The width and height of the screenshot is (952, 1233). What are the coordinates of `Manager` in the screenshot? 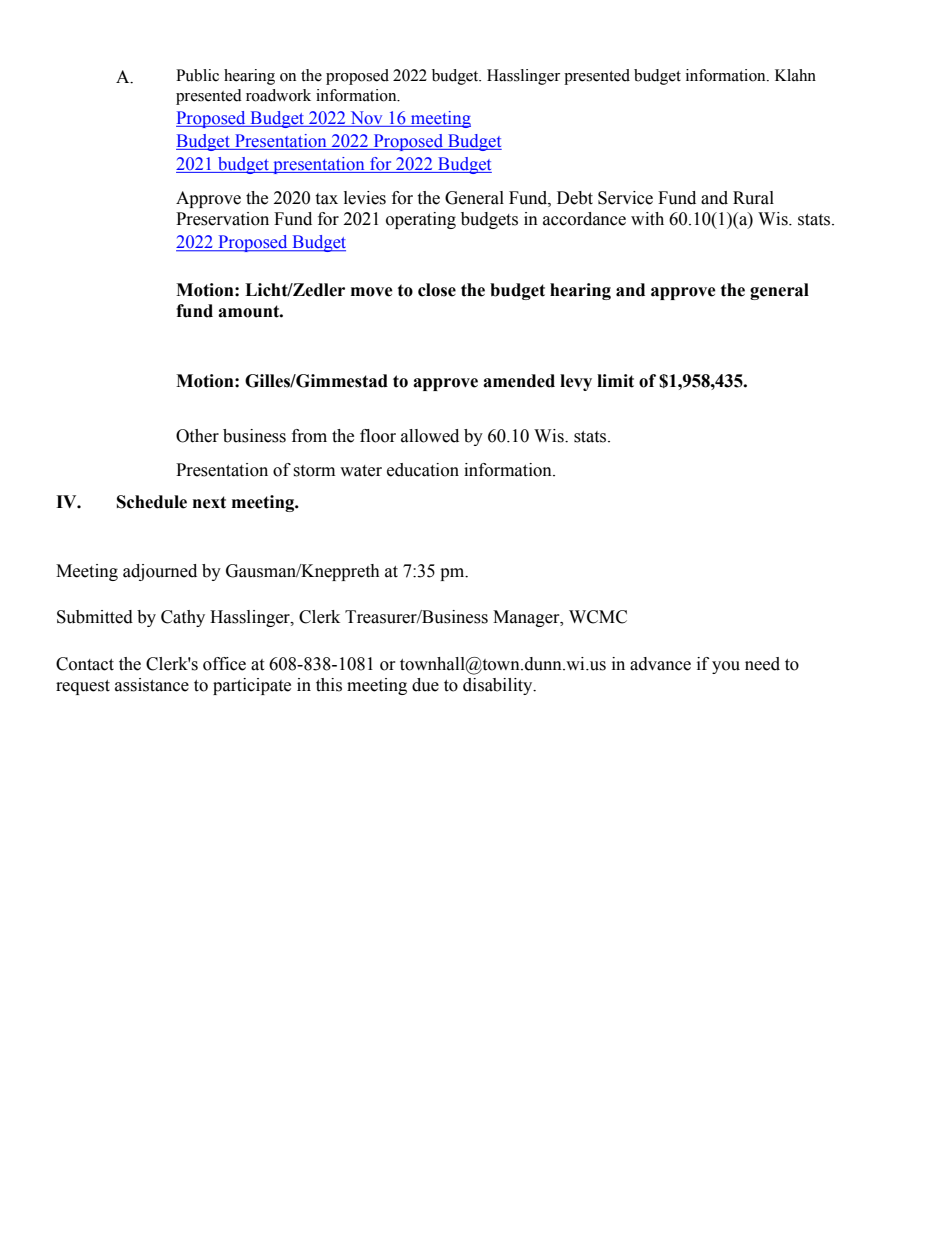 It's located at (527, 618).
